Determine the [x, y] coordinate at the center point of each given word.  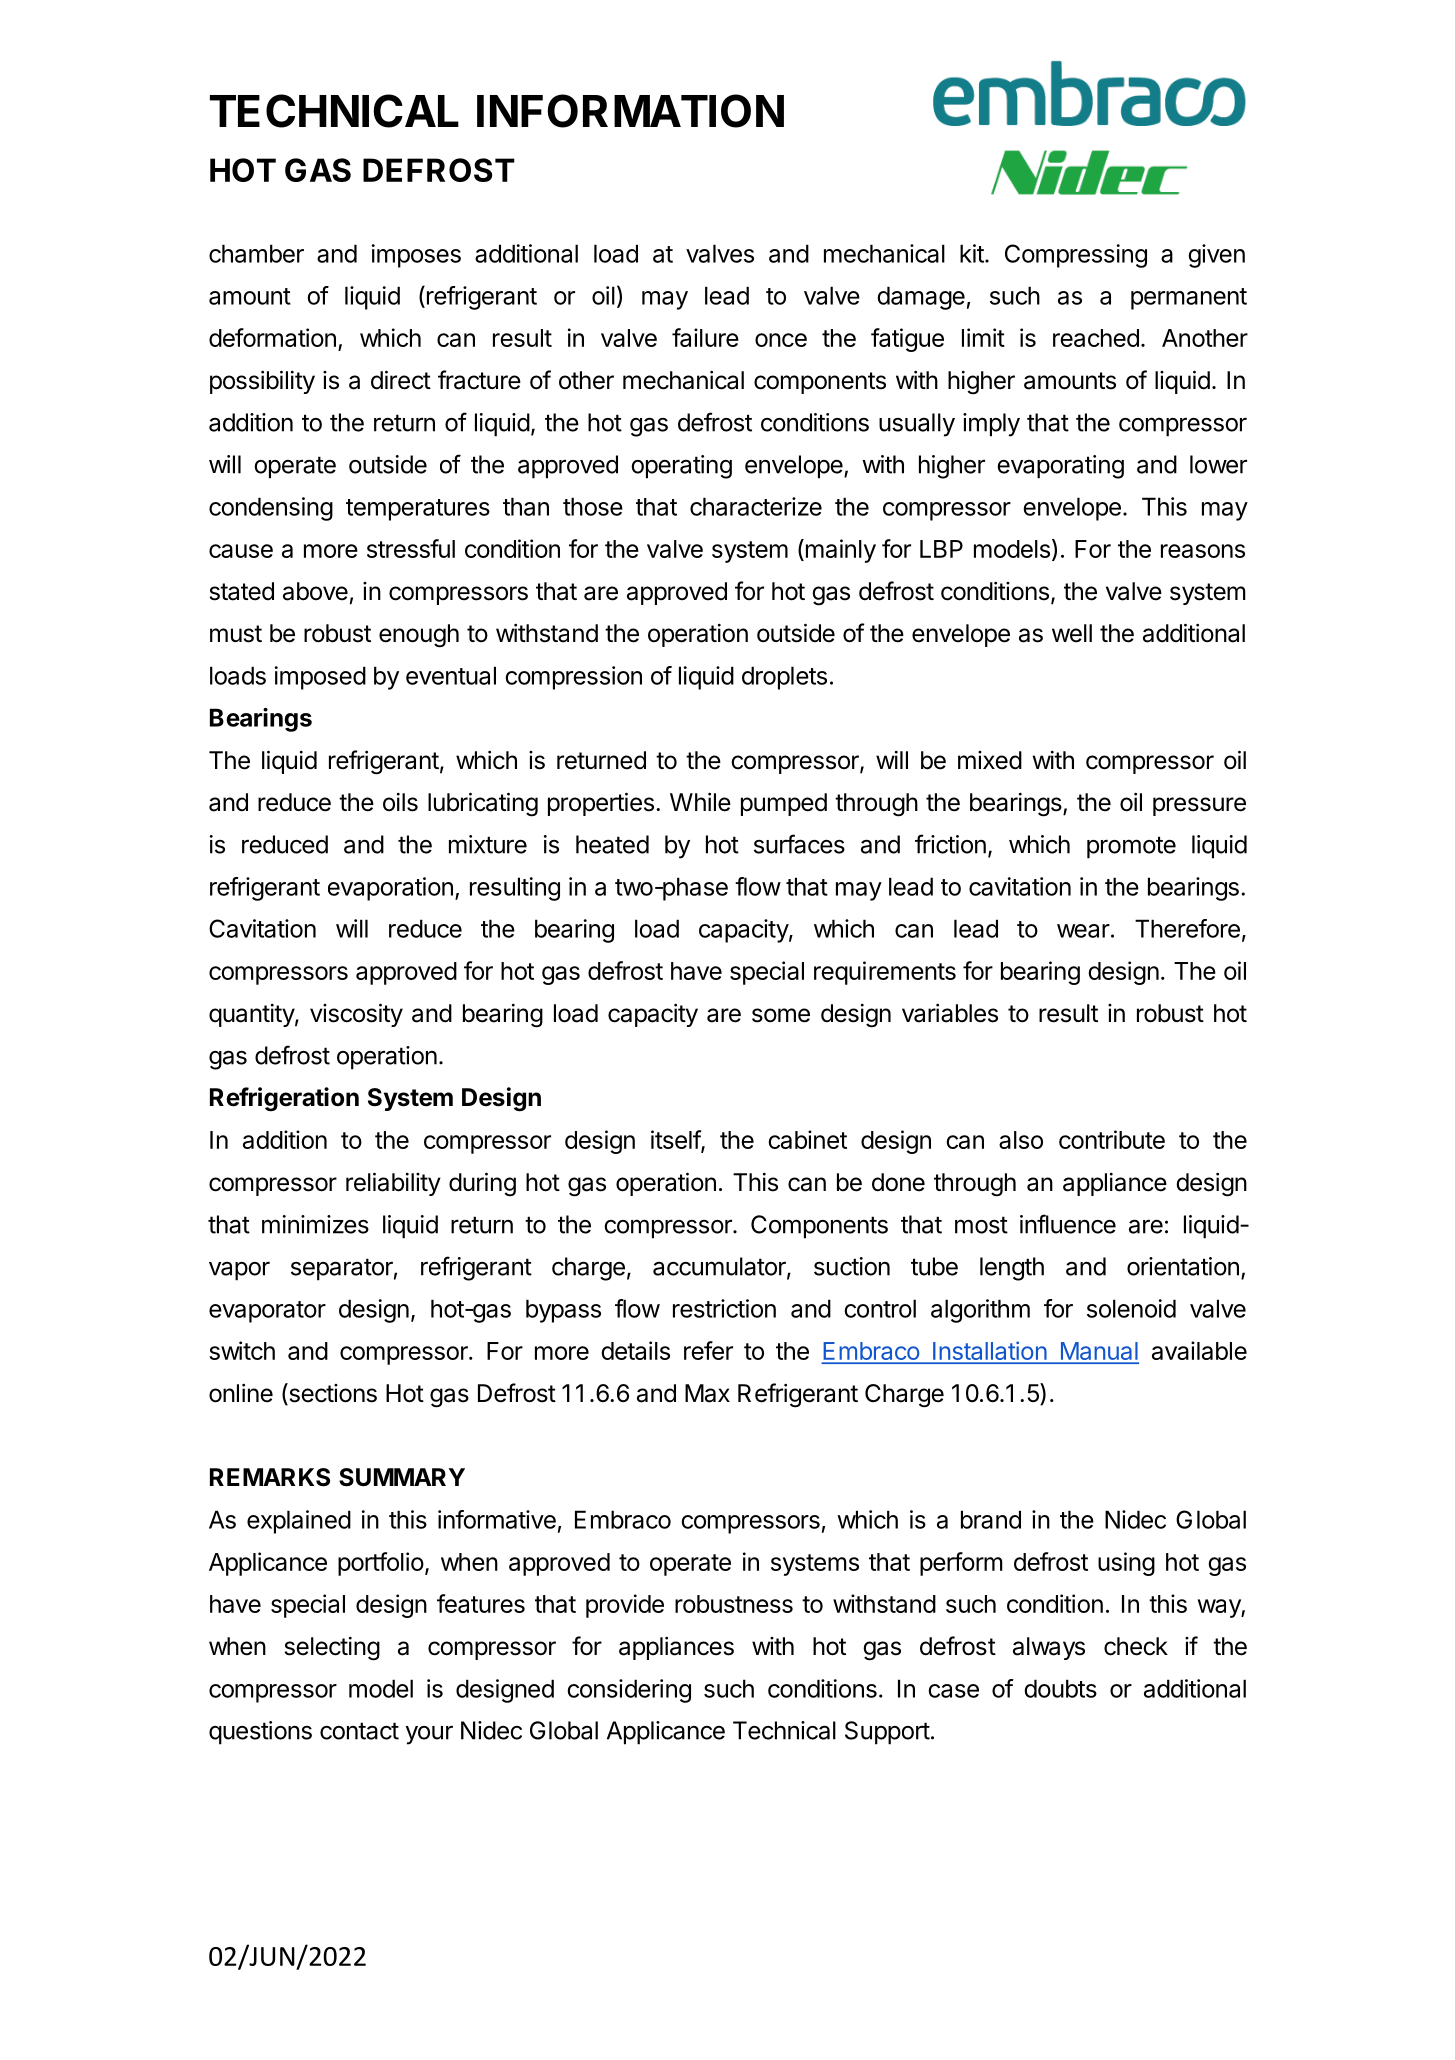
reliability [393, 1184]
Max [707, 1393]
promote [1131, 847]
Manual [1098, 1352]
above [315, 591]
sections [332, 1394]
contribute [1112, 1139]
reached [1096, 338]
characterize [756, 506]
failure [705, 337]
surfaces [799, 844]
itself [676, 1140]
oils [400, 802]
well [1072, 633]
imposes [416, 256]
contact [359, 1731]
